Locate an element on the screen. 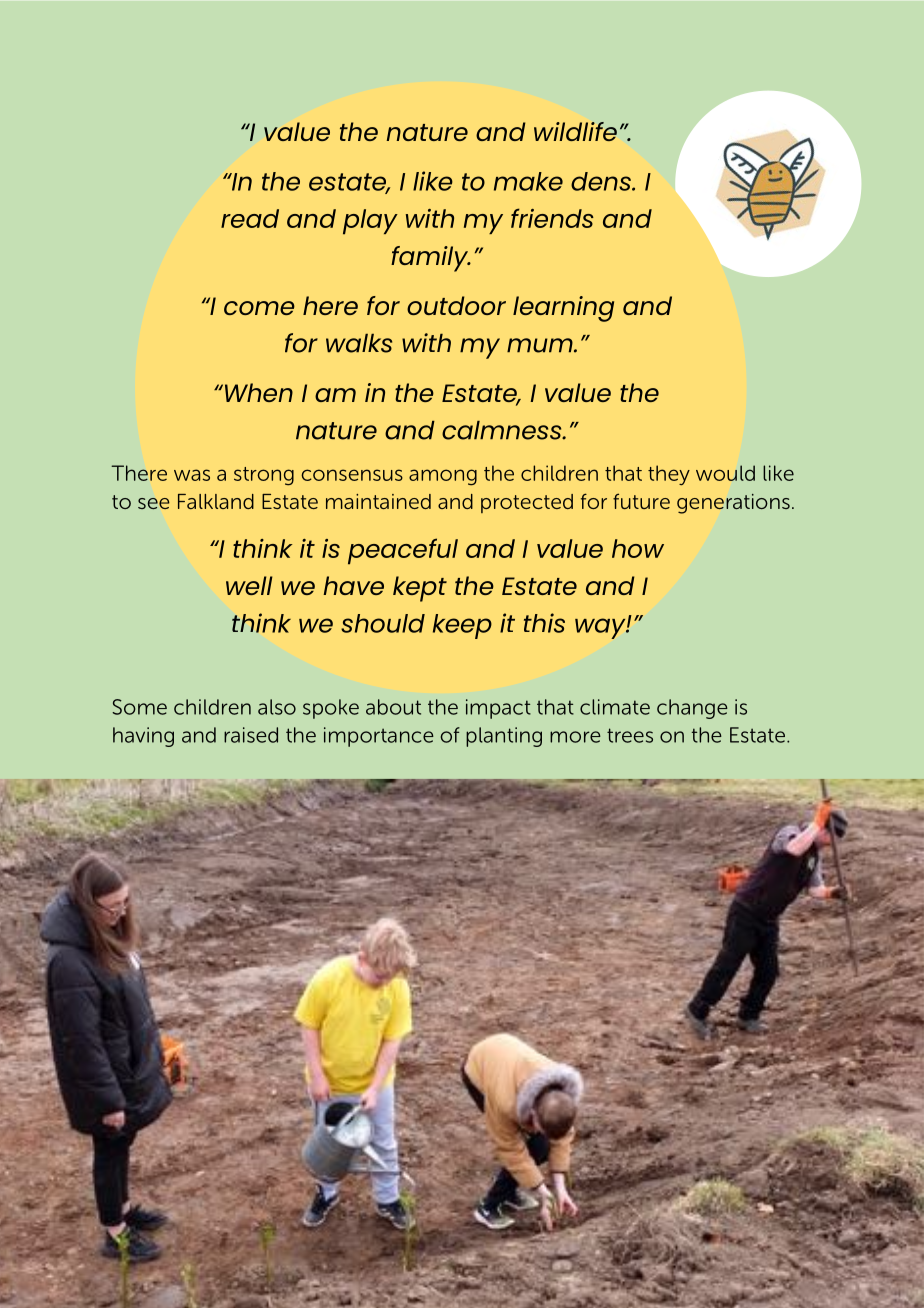  raised is located at coordinates (251, 735).
